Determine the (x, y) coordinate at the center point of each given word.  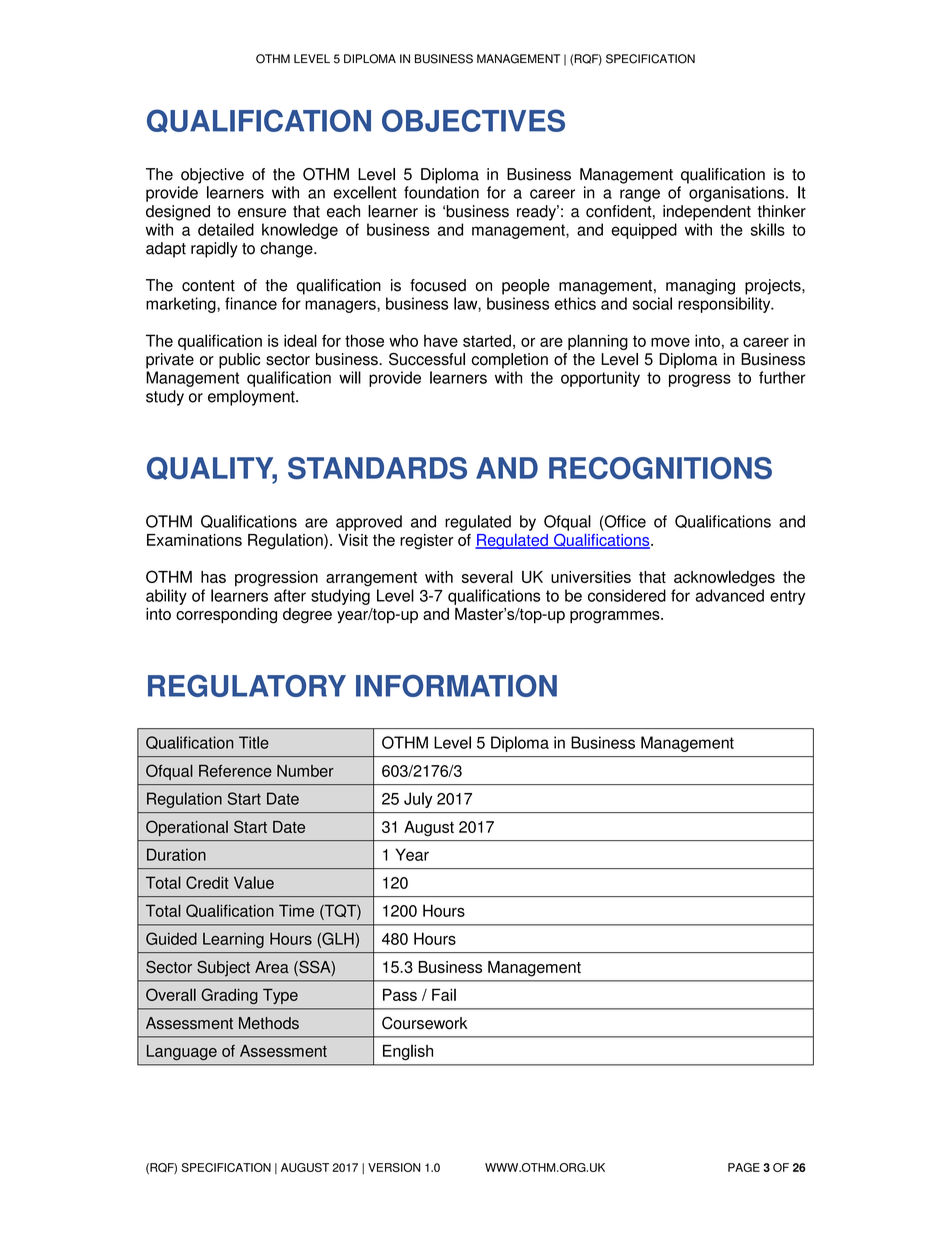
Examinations (194, 540)
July (418, 800)
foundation (441, 192)
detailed (226, 229)
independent (707, 213)
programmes (616, 617)
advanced (730, 595)
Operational (187, 828)
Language (182, 1052)
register (427, 542)
